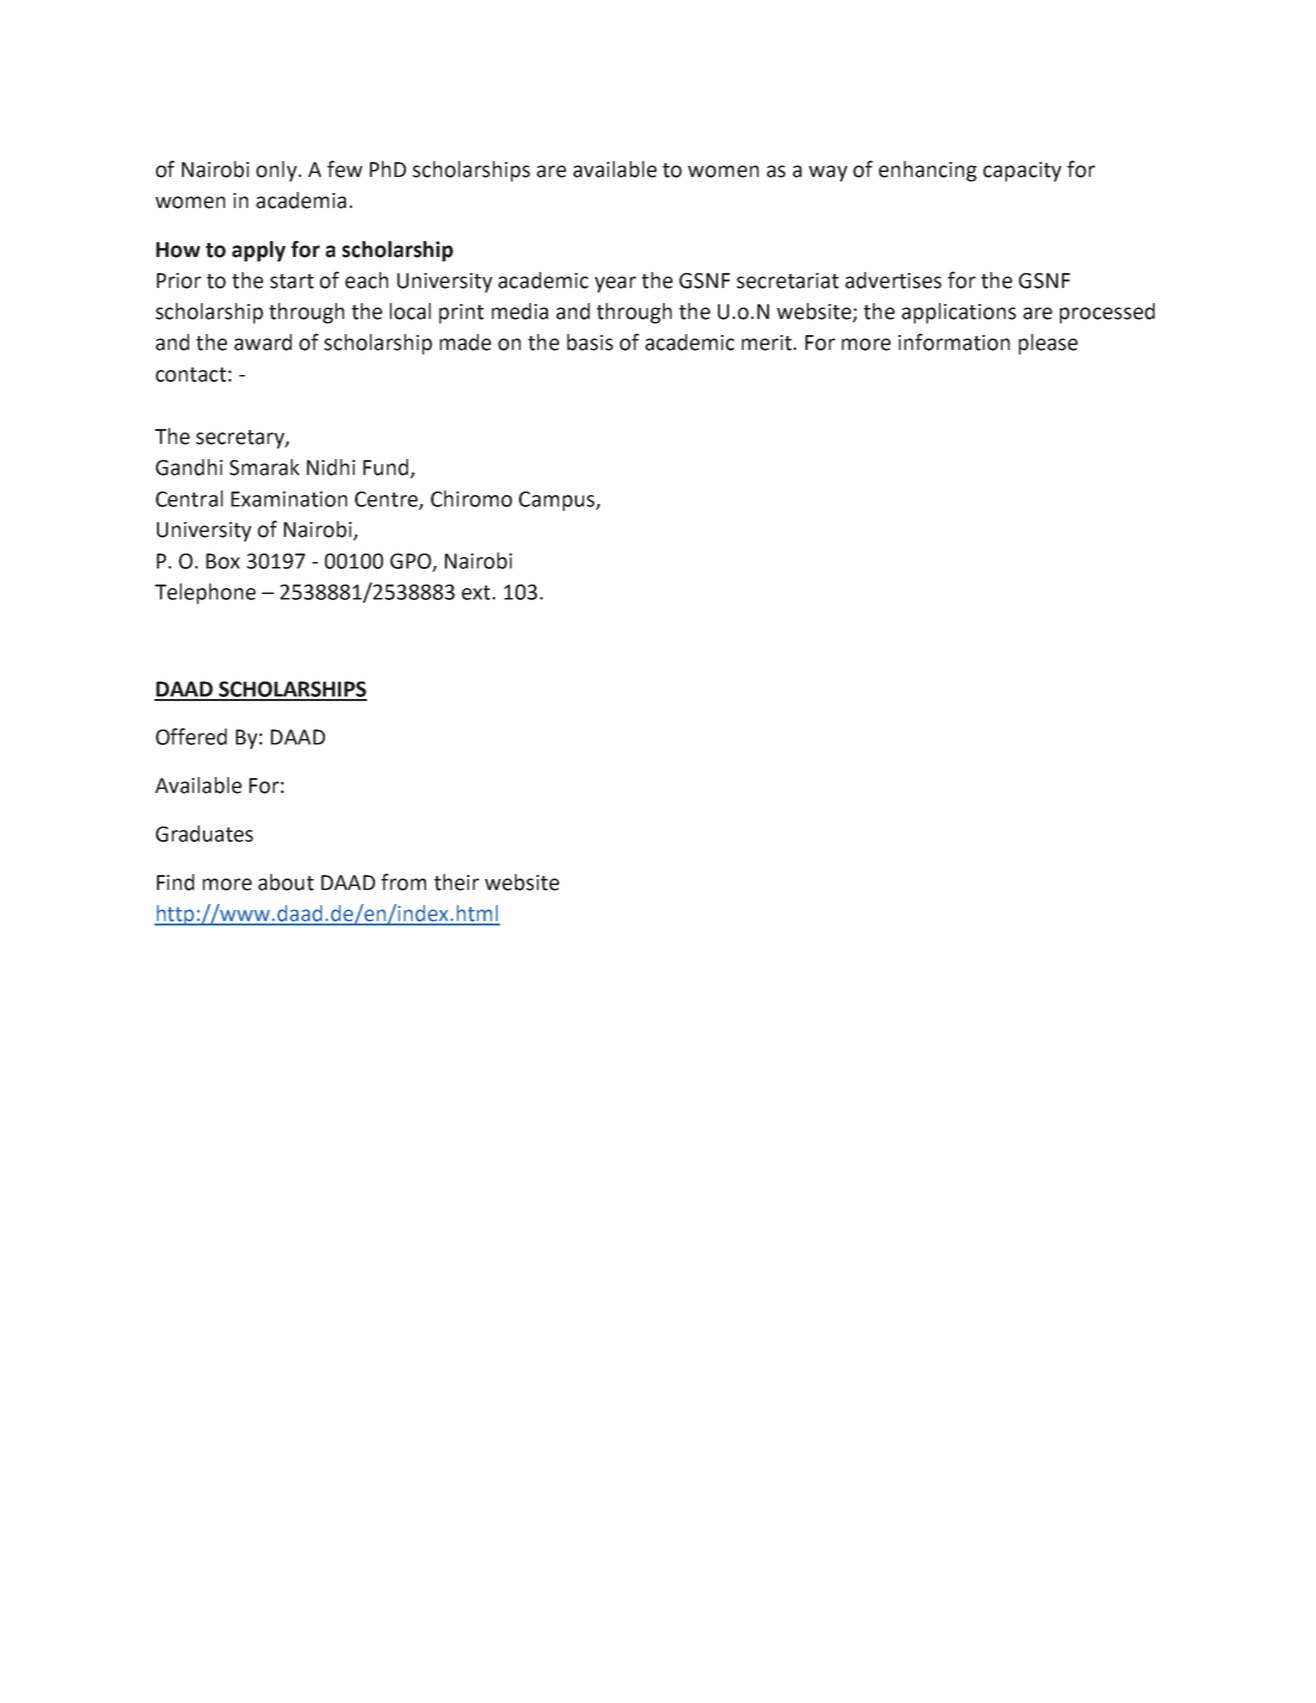 Image resolution: width=1316 pixels, height=1703 pixels. I want to click on GPO, so click(410, 561).
